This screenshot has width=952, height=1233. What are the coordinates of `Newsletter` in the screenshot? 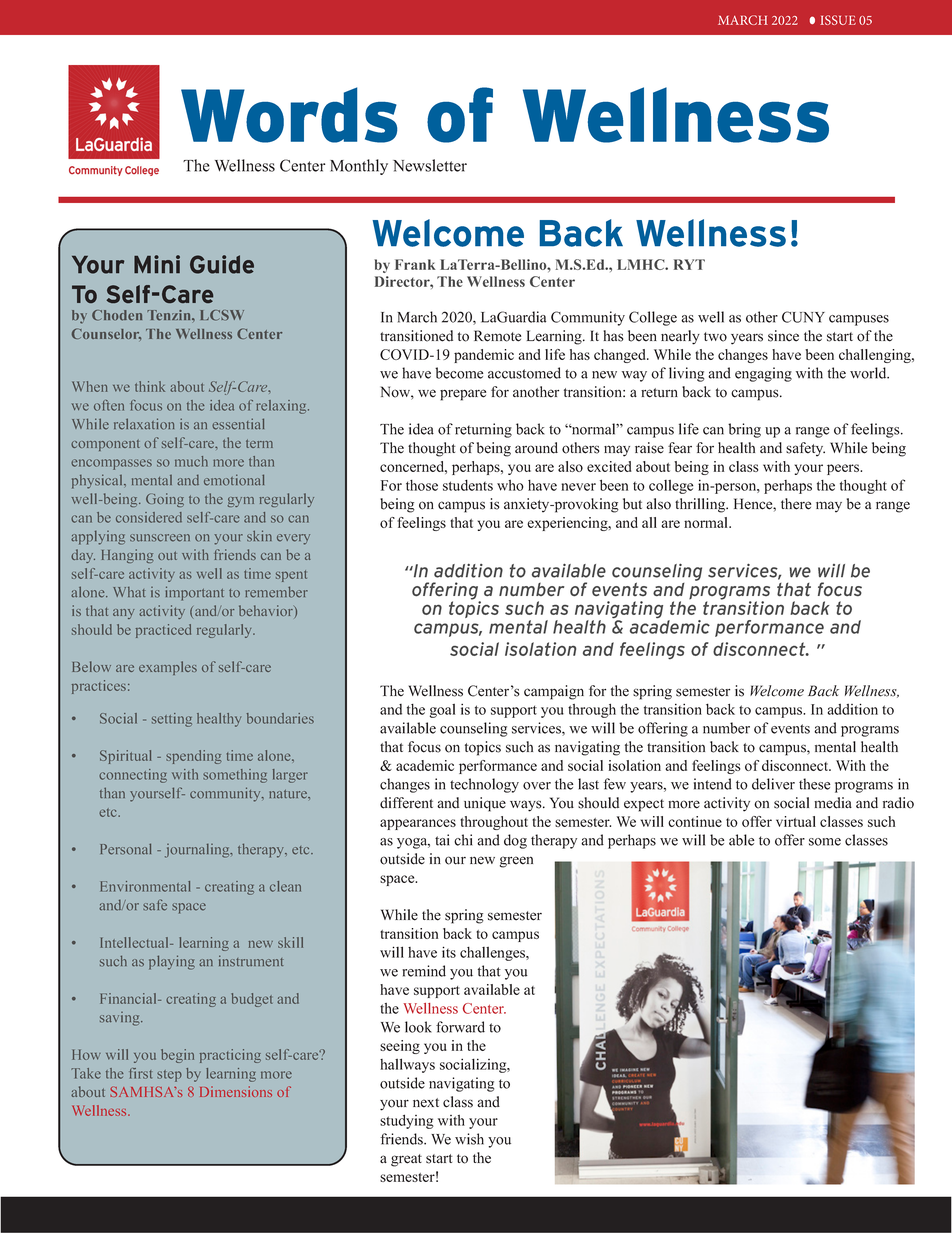 It's located at (430, 165).
